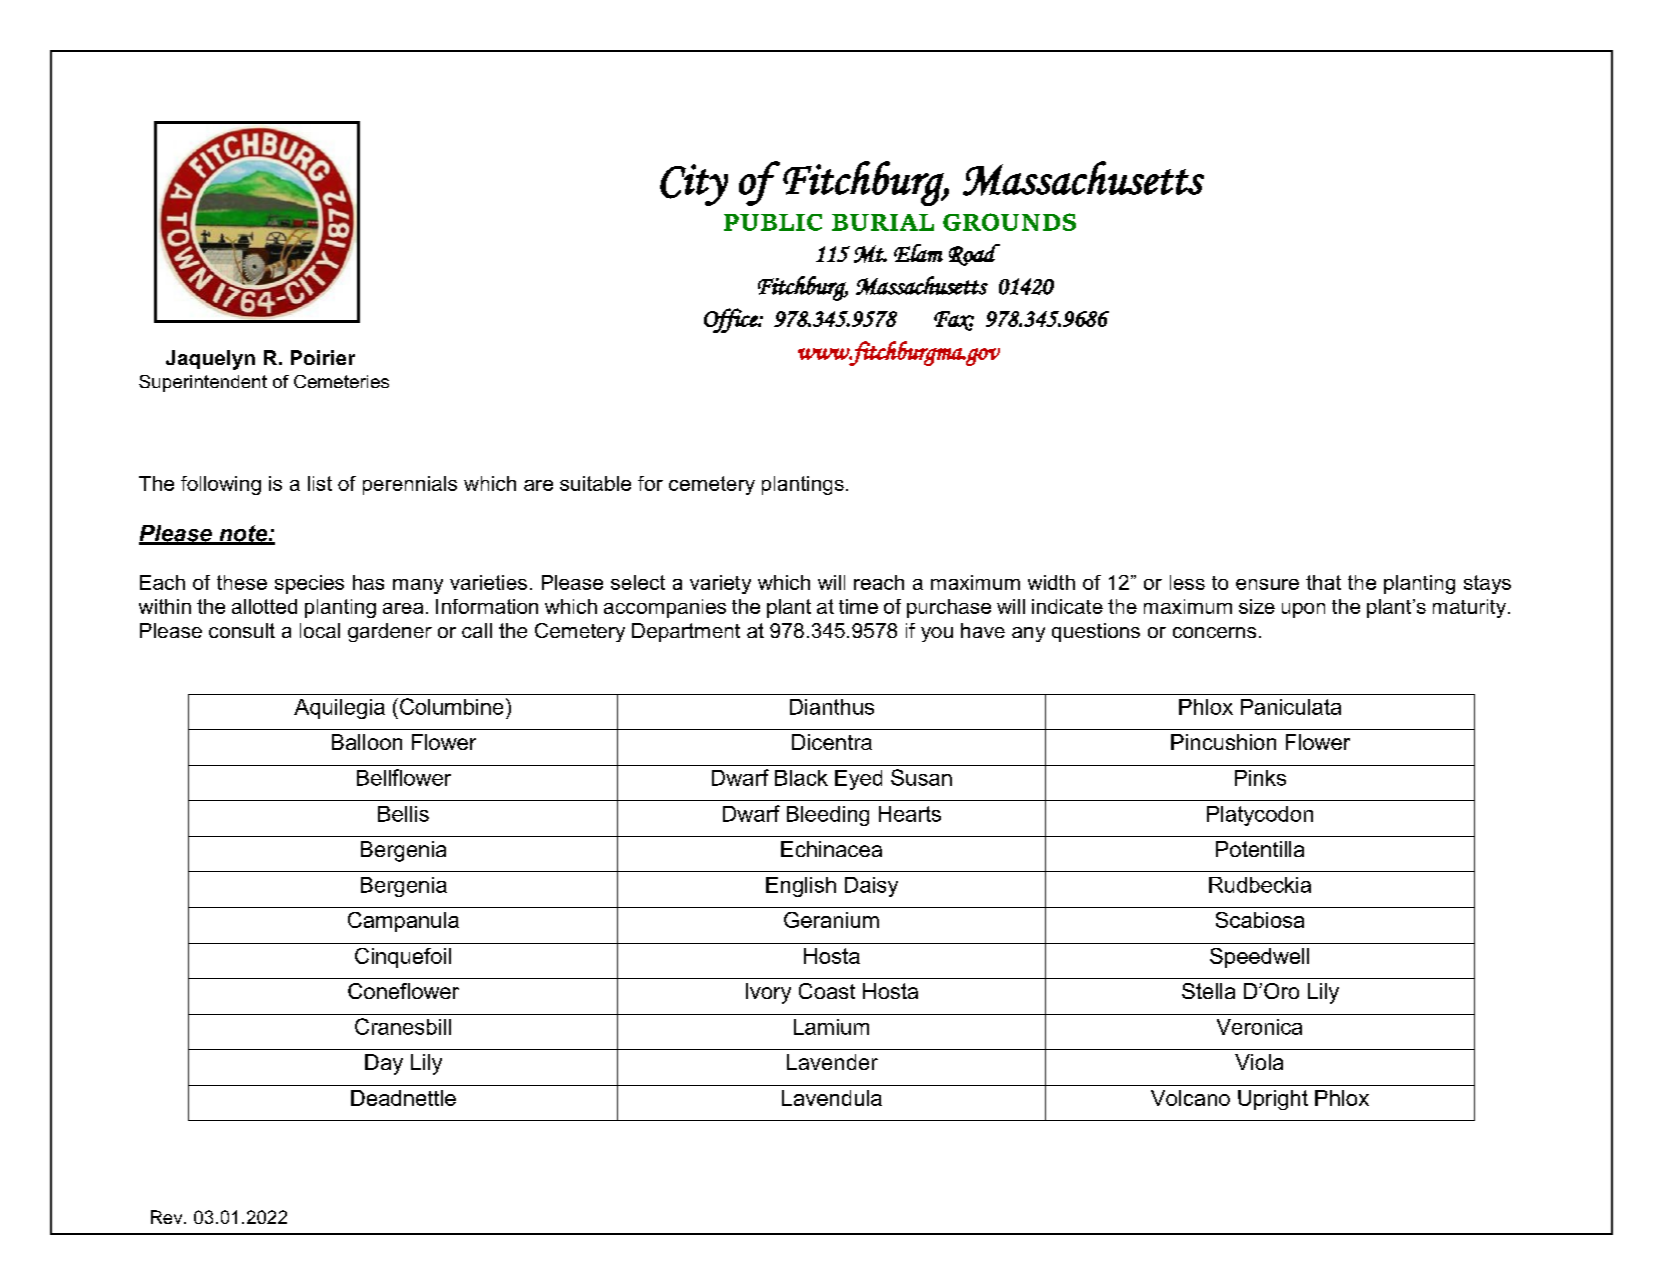  What do you see at coordinates (595, 483) in the screenshot?
I see `suitable` at bounding box center [595, 483].
